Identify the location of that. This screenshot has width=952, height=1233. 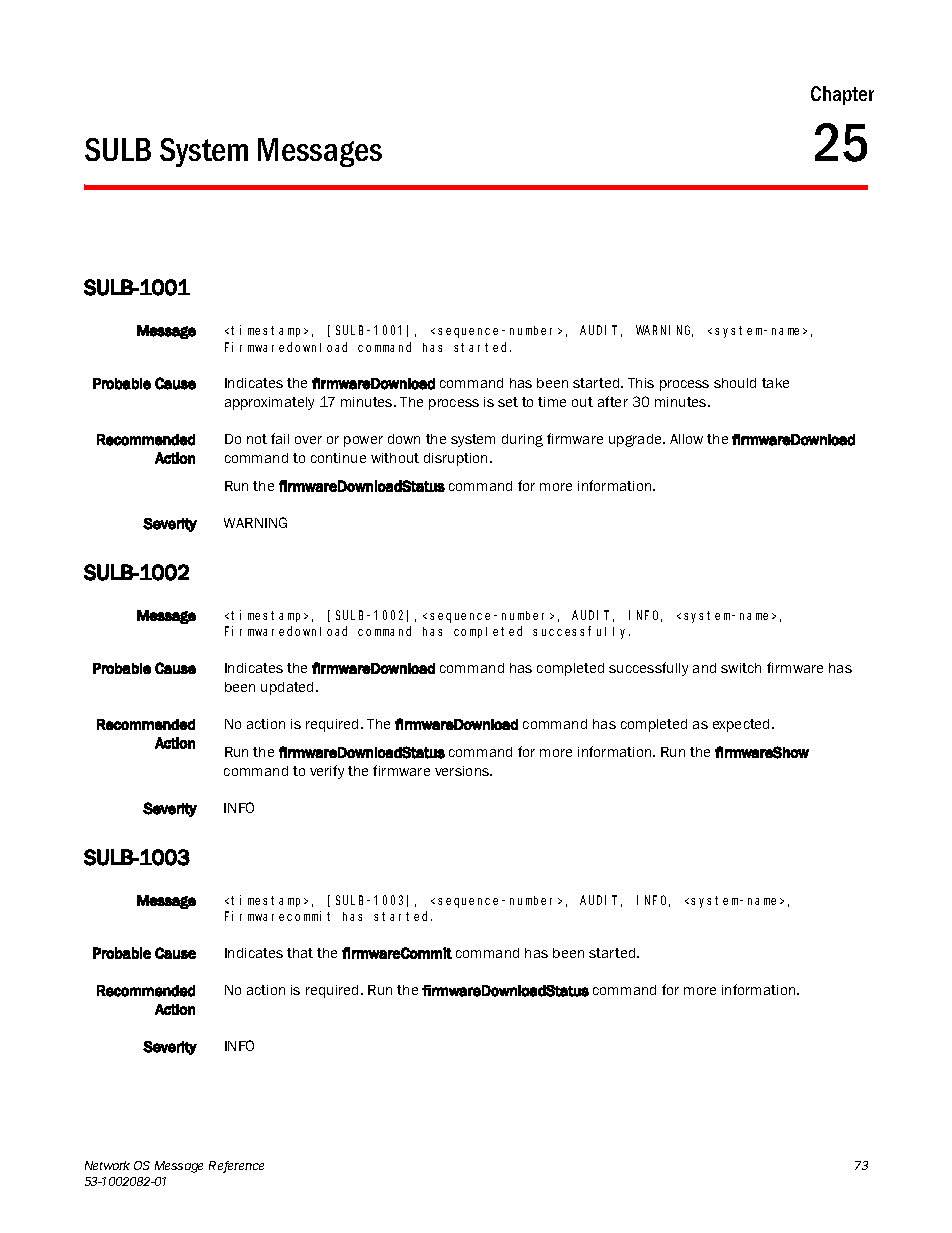
(300, 953).
